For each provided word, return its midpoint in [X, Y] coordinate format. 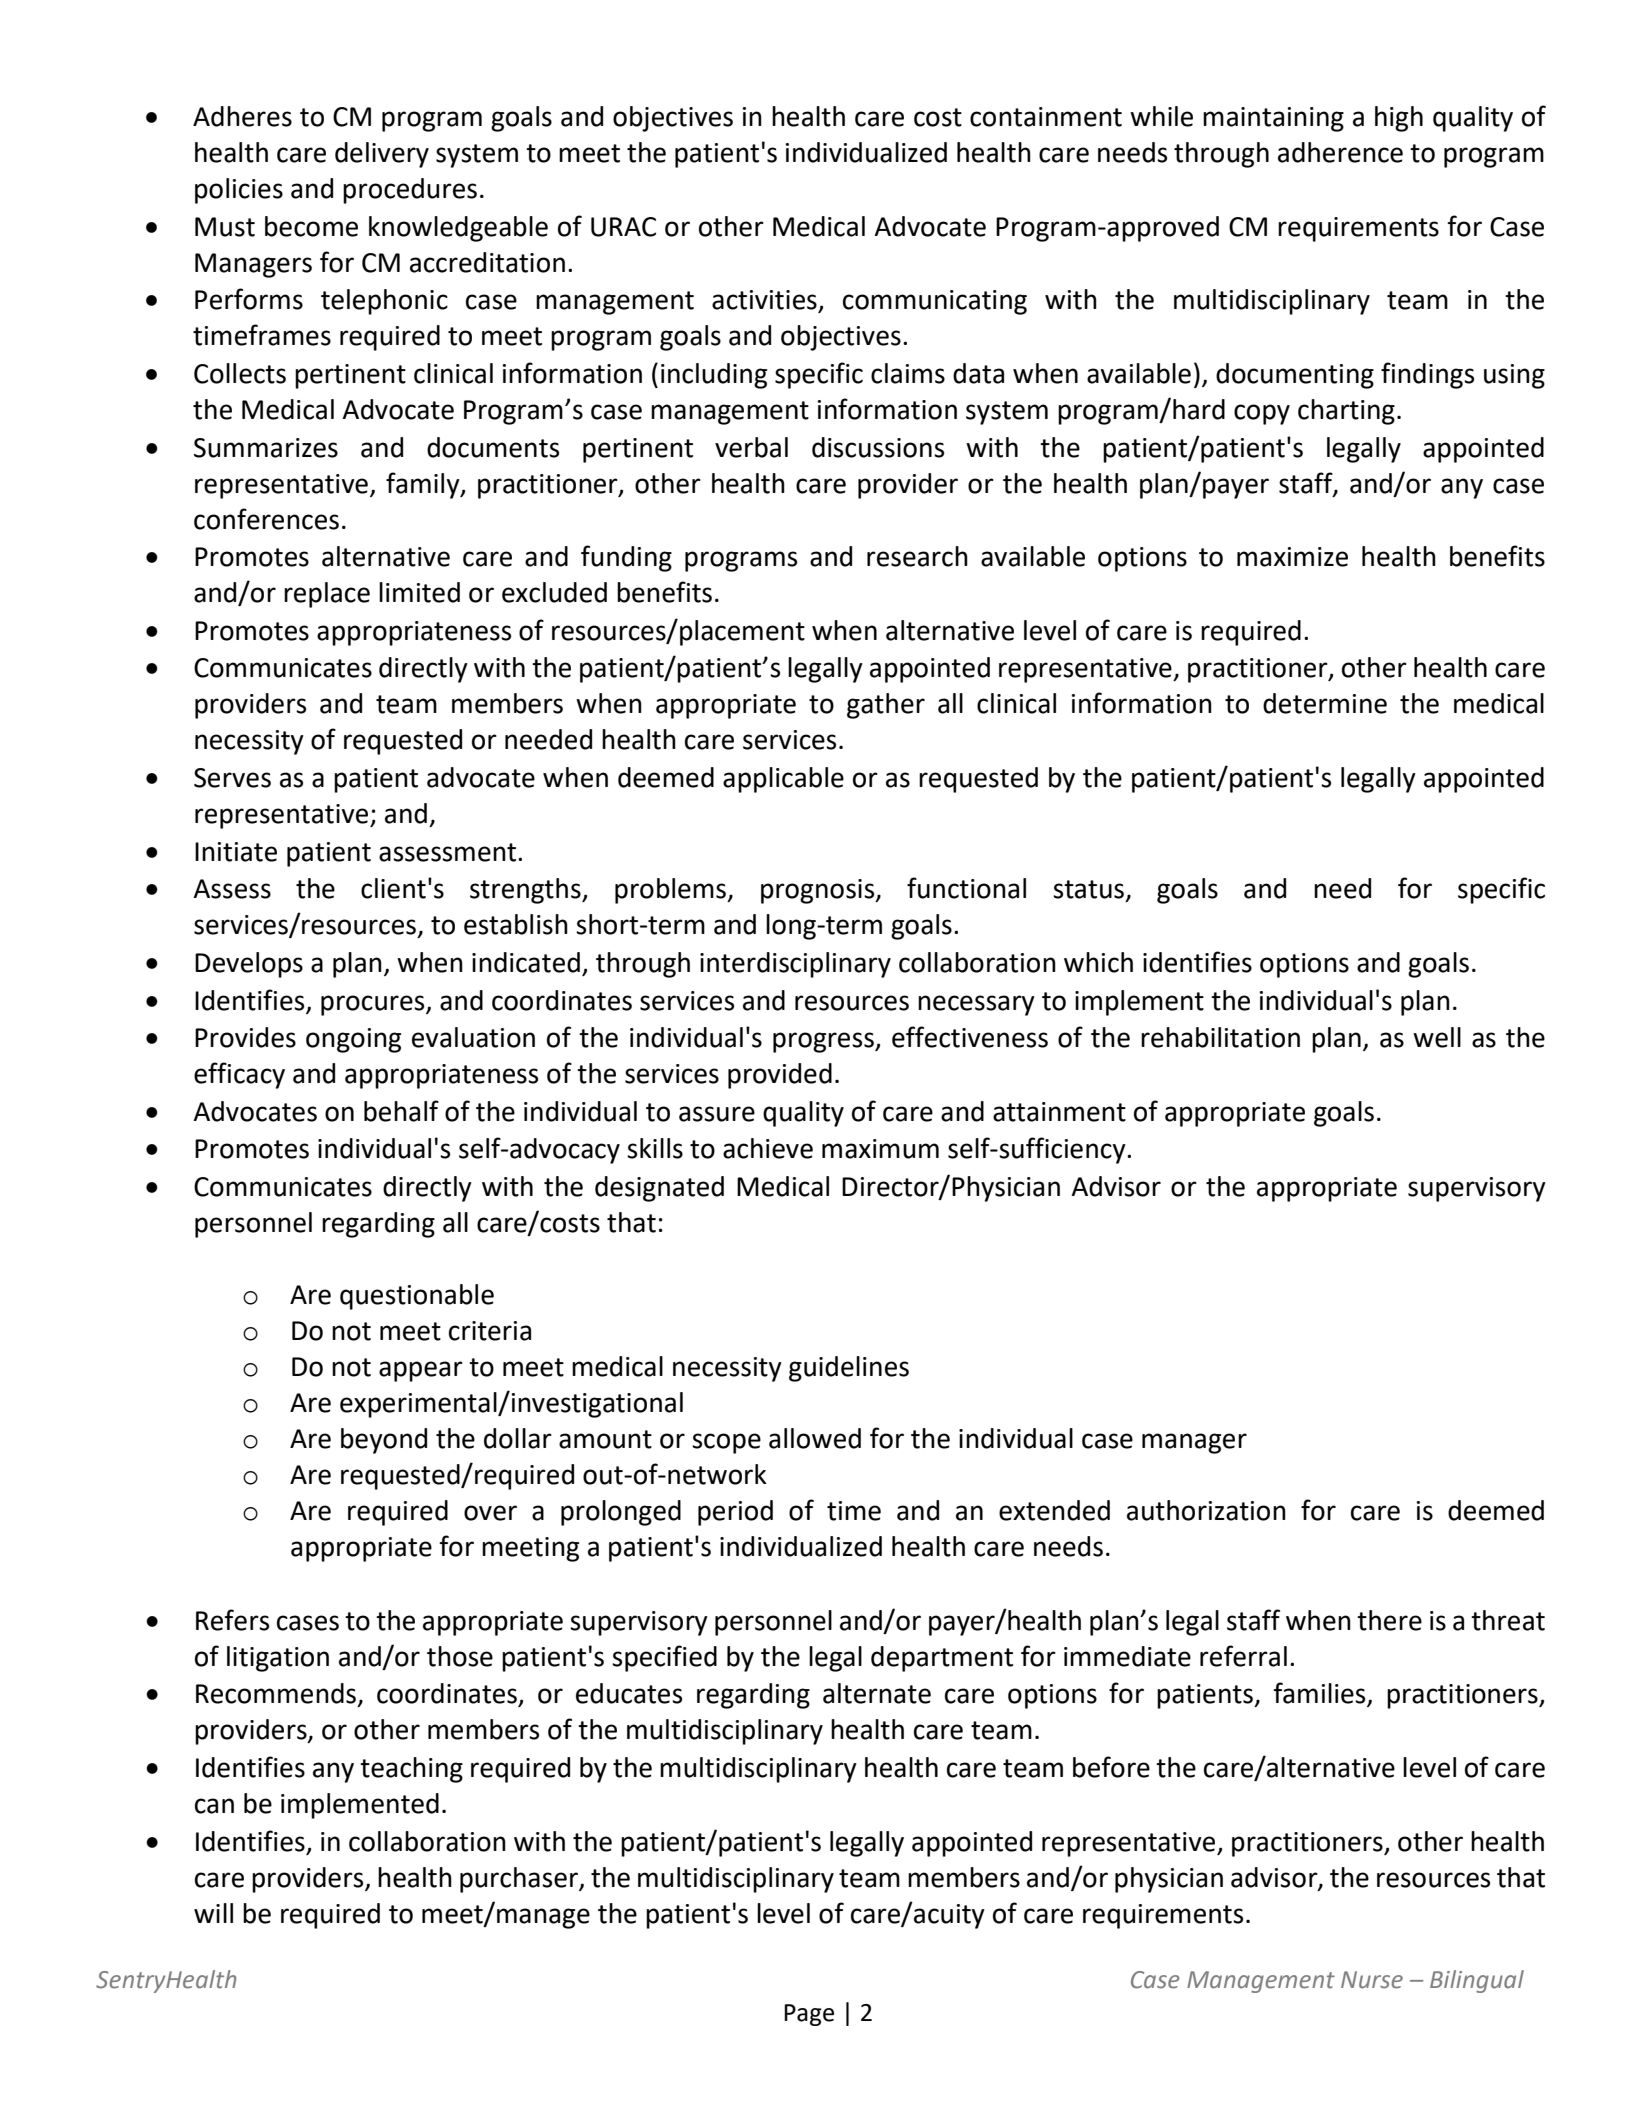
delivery [382, 155]
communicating [935, 302]
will [213, 1913]
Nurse [1372, 1980]
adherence [1340, 152]
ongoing [353, 1040]
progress [824, 1042]
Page [809, 2015]
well [1437, 1037]
